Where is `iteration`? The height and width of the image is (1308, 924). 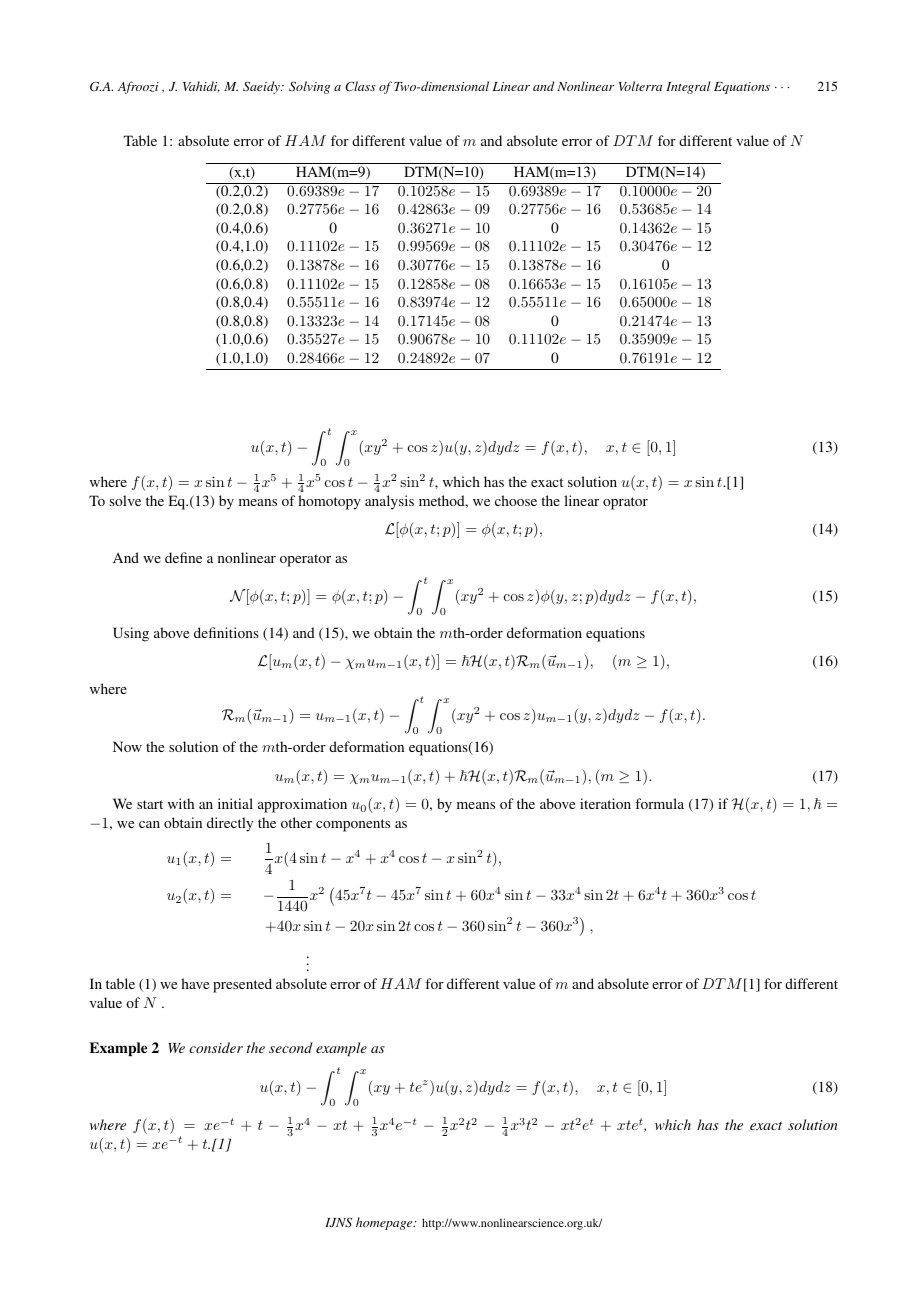 iteration is located at coordinates (605, 803).
